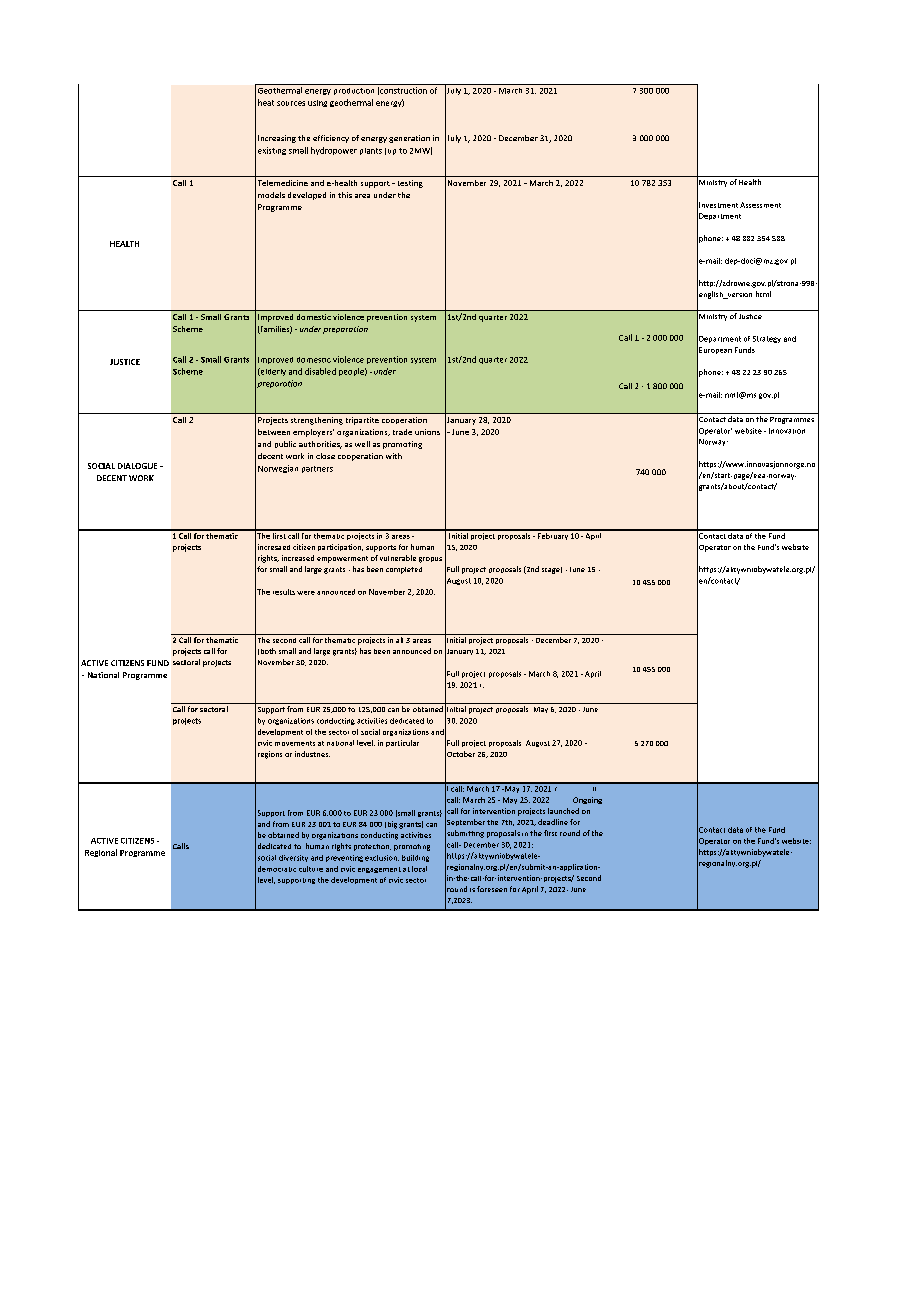 The width and height of the document is (924, 1308). Describe the element at coordinates (419, 869) in the document. I see `local` at that location.
